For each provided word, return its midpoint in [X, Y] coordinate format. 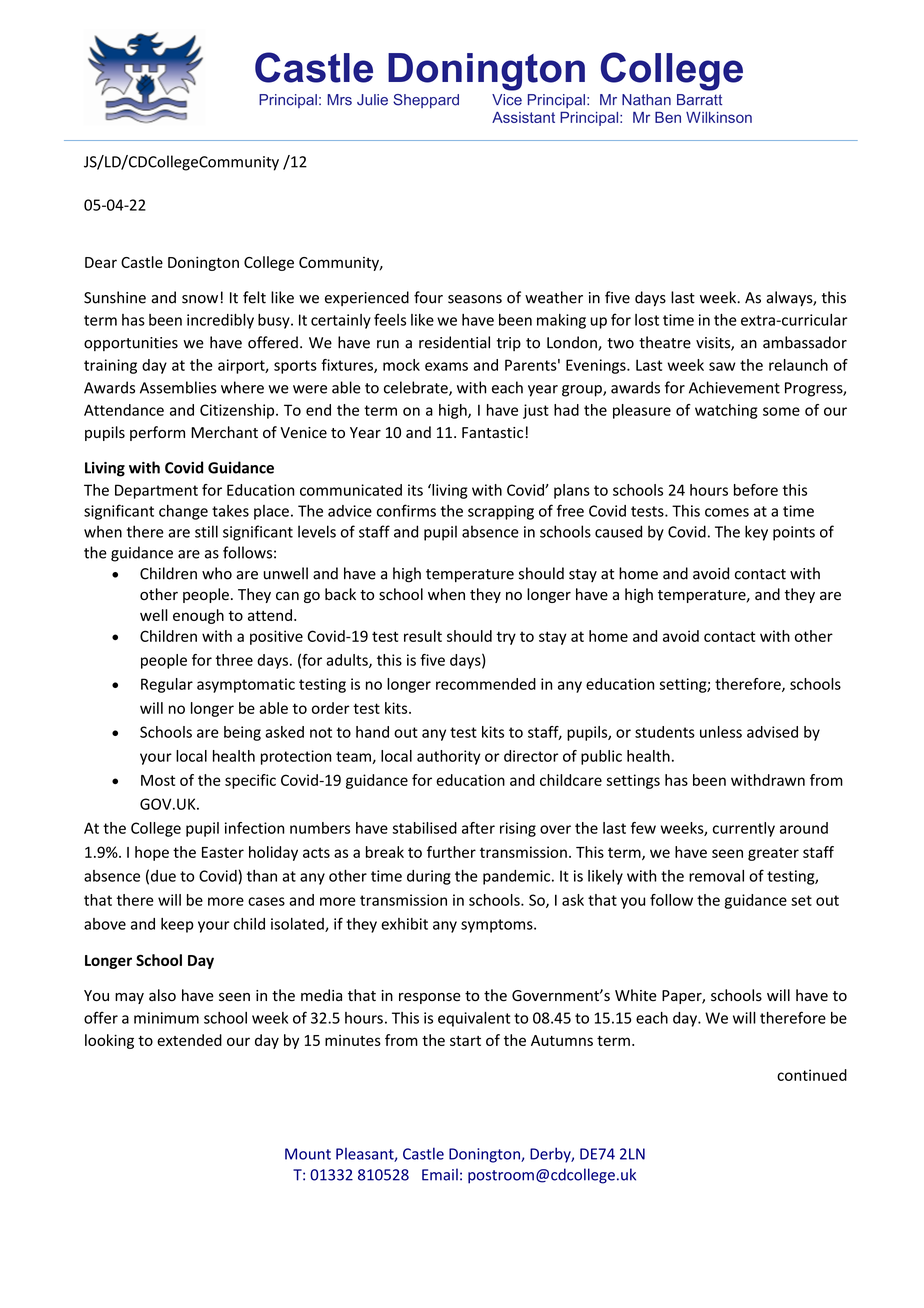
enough [198, 616]
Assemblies [178, 387]
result [423, 636]
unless [721, 732]
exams [446, 366]
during [429, 877]
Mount [308, 1154]
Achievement [734, 387]
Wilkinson [719, 117]
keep [177, 925]
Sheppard [426, 101]
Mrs [339, 100]
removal [716, 876]
